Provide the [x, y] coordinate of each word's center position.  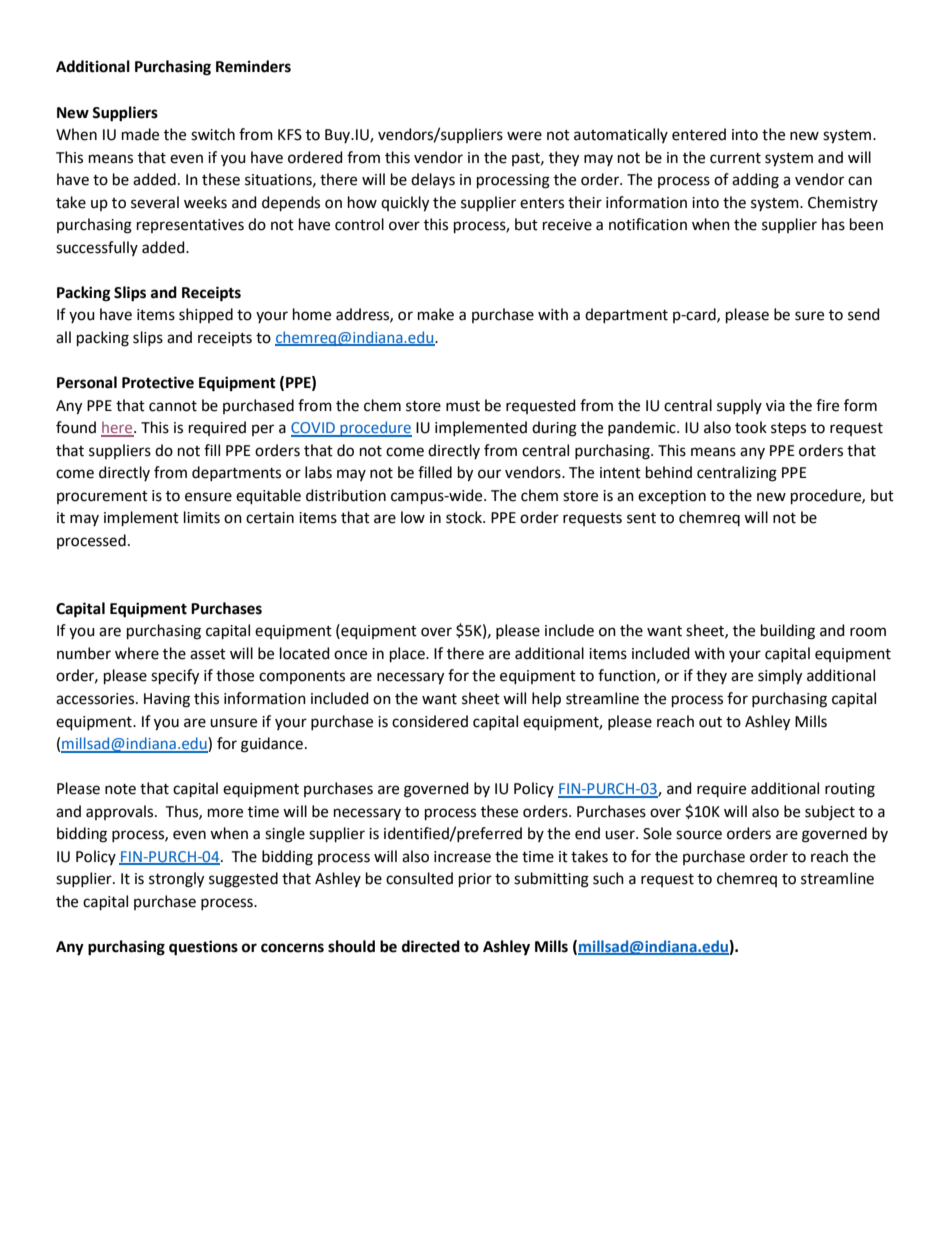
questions [203, 948]
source [699, 835]
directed [431, 946]
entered [699, 134]
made [140, 134]
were [524, 136]
